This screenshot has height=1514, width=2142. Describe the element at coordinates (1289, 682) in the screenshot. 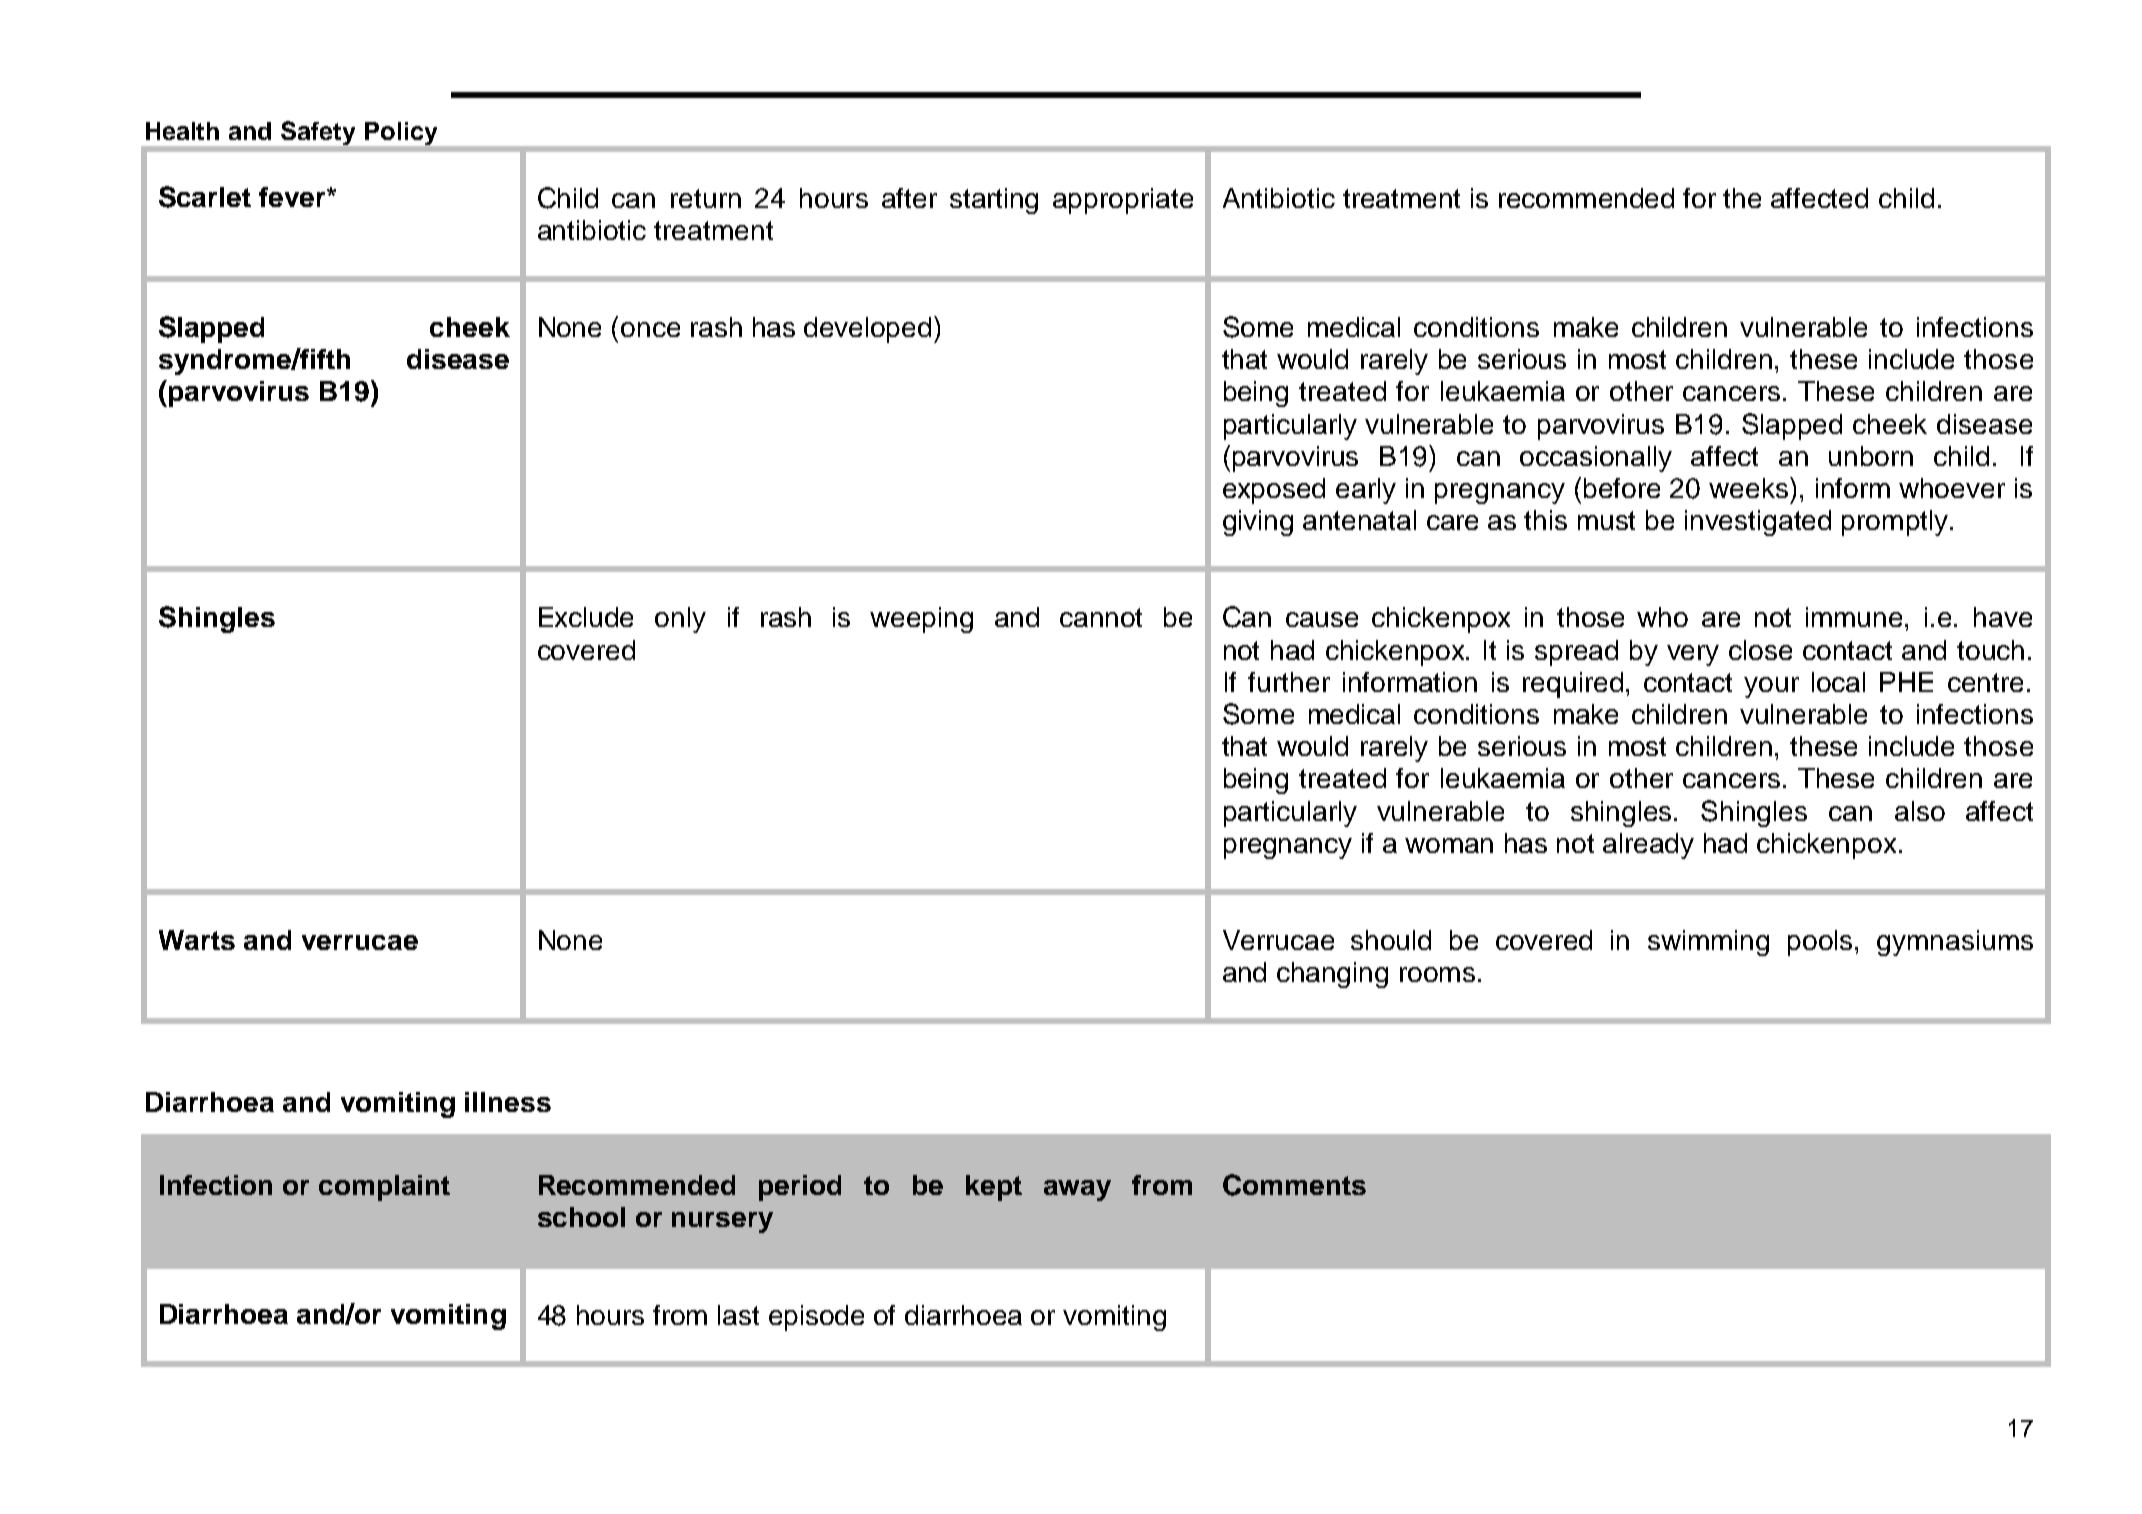

I see `further` at that location.
